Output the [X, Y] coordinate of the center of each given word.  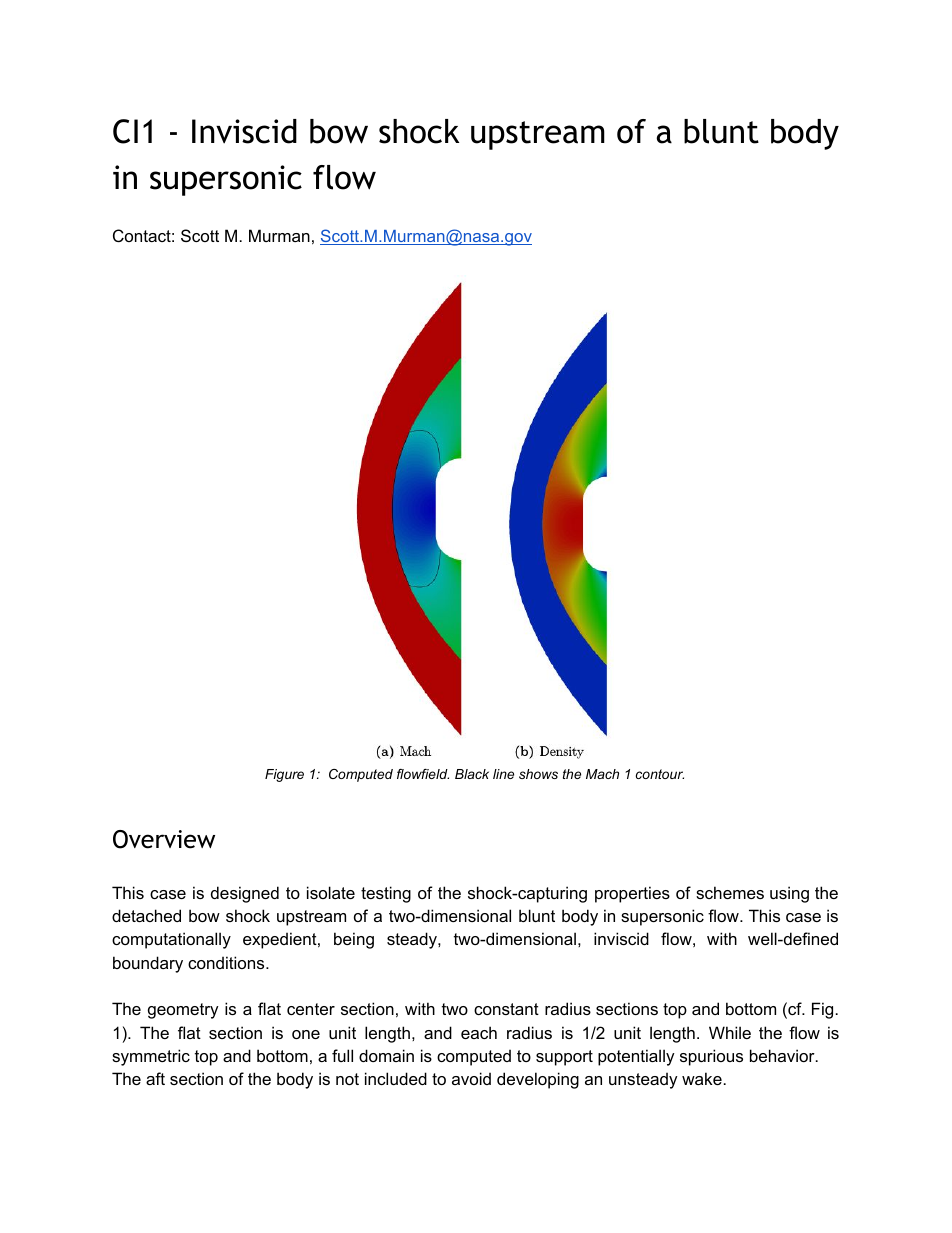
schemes [730, 892]
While [730, 1032]
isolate [331, 892]
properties [632, 894]
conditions [227, 962]
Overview [164, 839]
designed [245, 894]
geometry [183, 1011]
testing [386, 894]
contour [660, 774]
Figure [284, 775]
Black [472, 774]
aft [155, 1078]
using [789, 894]
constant [506, 1009]
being [354, 940]
